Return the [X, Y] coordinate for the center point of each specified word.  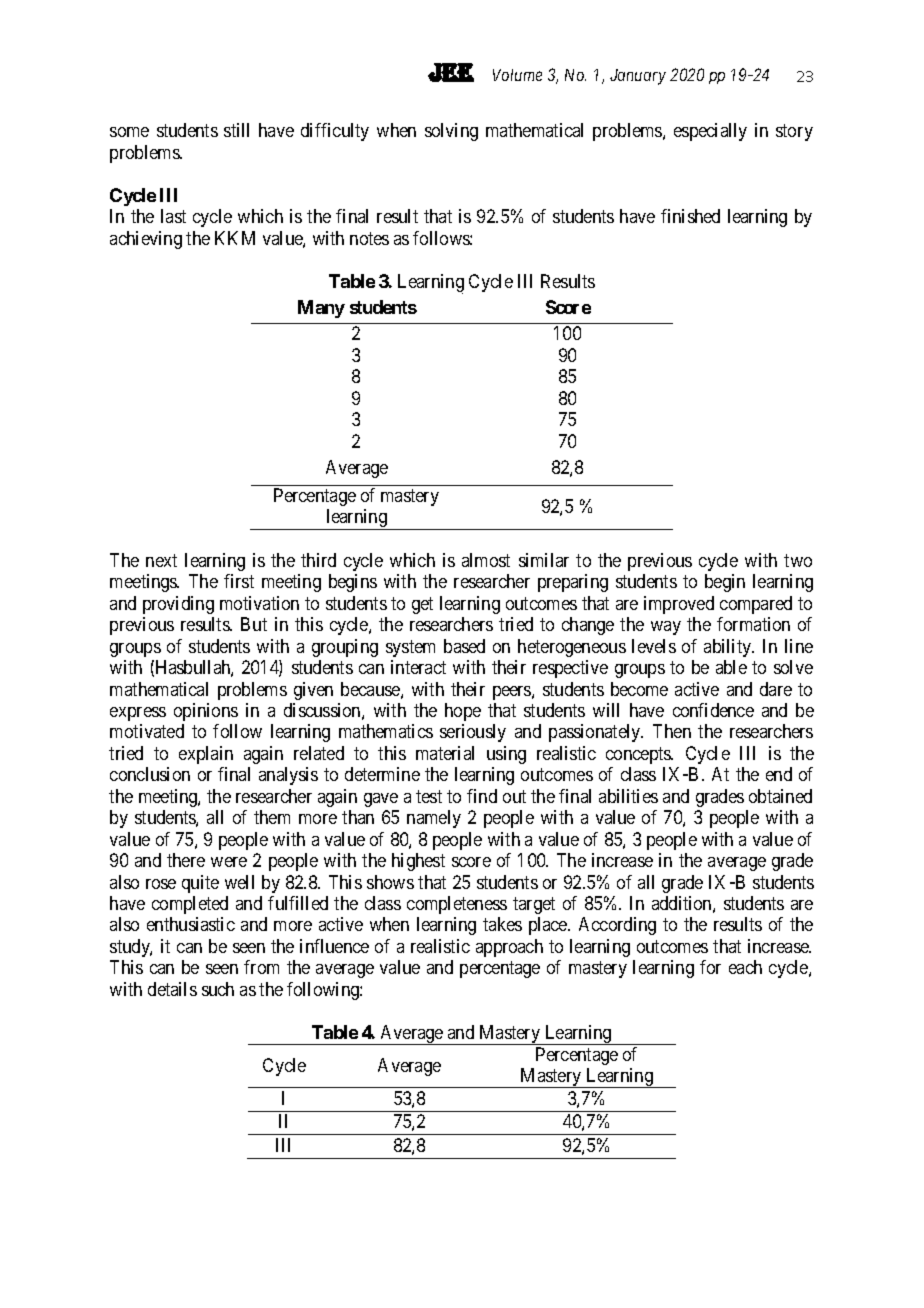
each [745, 967]
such [218, 989]
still [236, 130]
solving [451, 132]
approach [509, 948]
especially [710, 132]
